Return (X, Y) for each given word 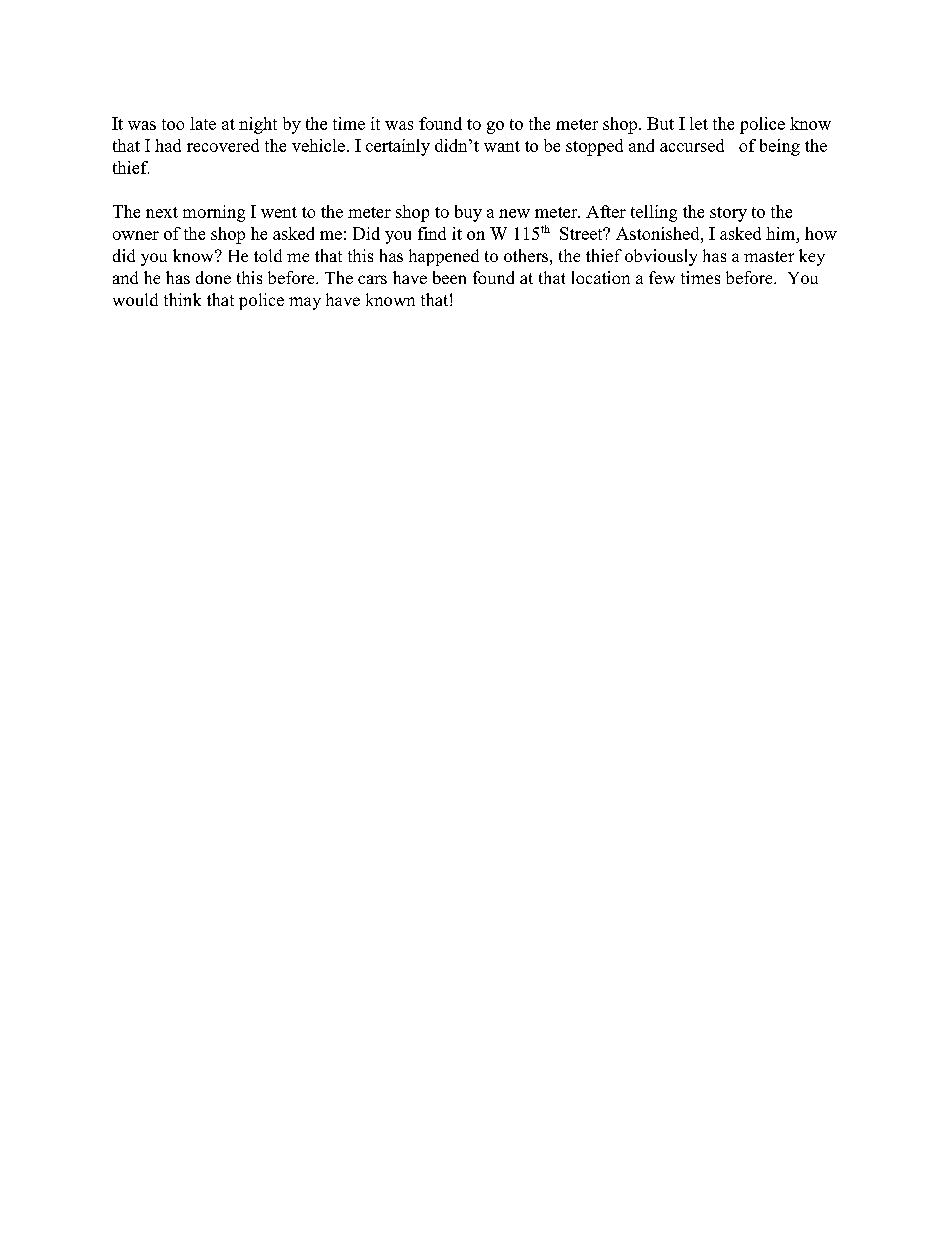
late (203, 123)
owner (136, 235)
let (699, 123)
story (728, 214)
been (449, 277)
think (182, 299)
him (782, 233)
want (502, 146)
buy (468, 213)
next (162, 212)
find (432, 233)
